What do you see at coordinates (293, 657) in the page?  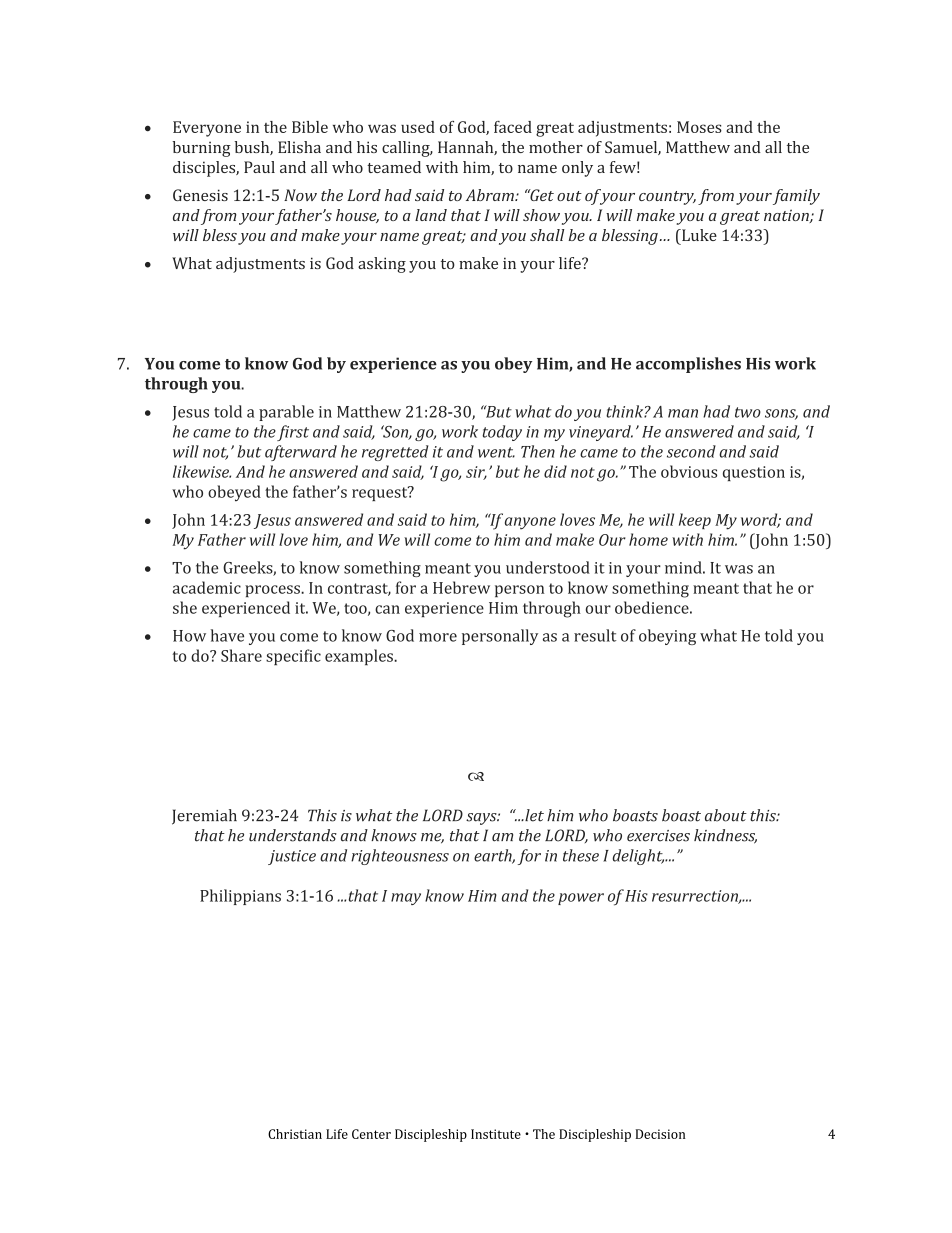 I see `specific` at bounding box center [293, 657].
